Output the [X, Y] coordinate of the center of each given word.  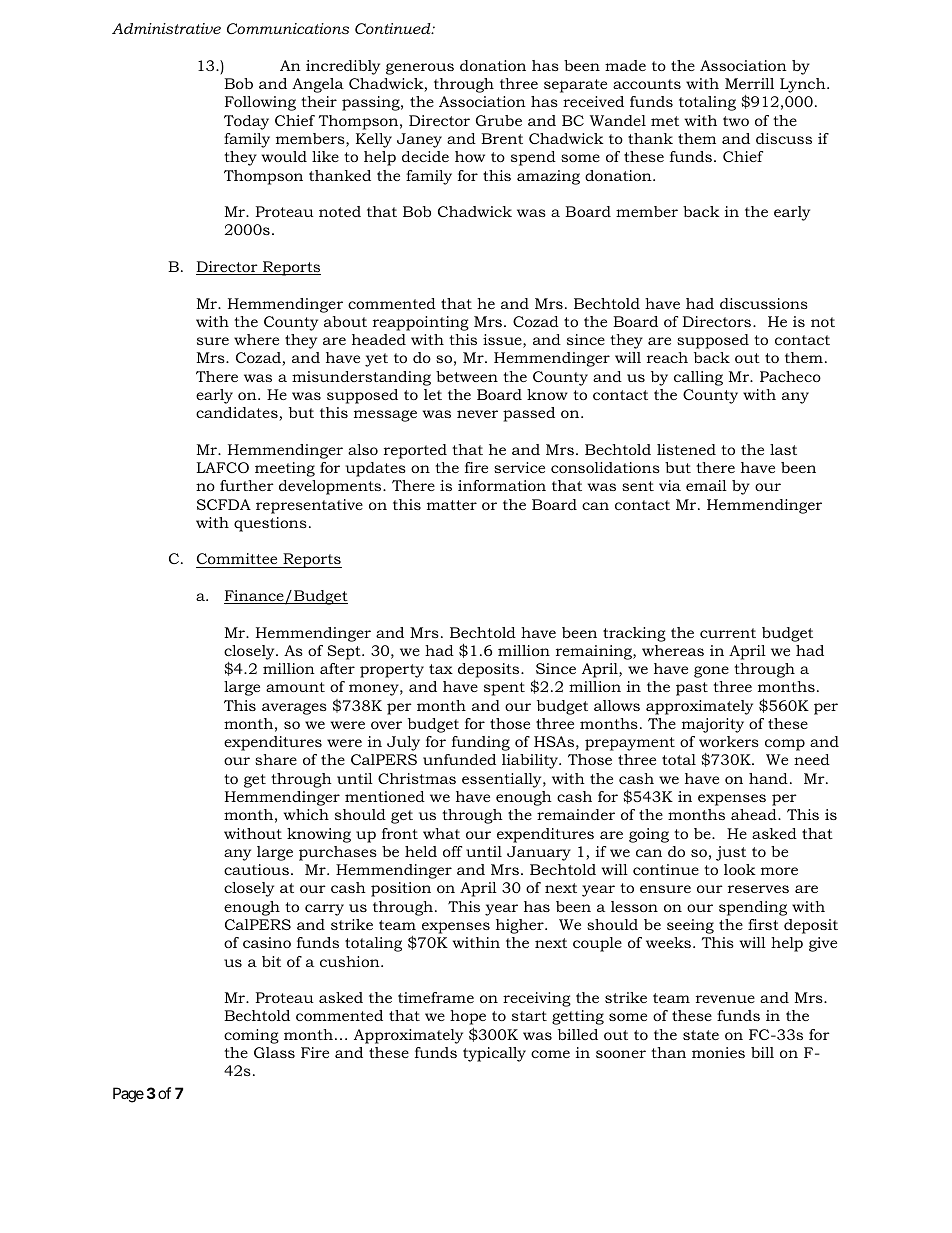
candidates [238, 414]
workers [729, 741]
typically [494, 1054]
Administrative [166, 28]
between [467, 376]
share [276, 759]
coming [251, 1036]
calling [698, 378]
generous [420, 69]
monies [718, 1052]
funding [481, 743]
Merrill [749, 83]
